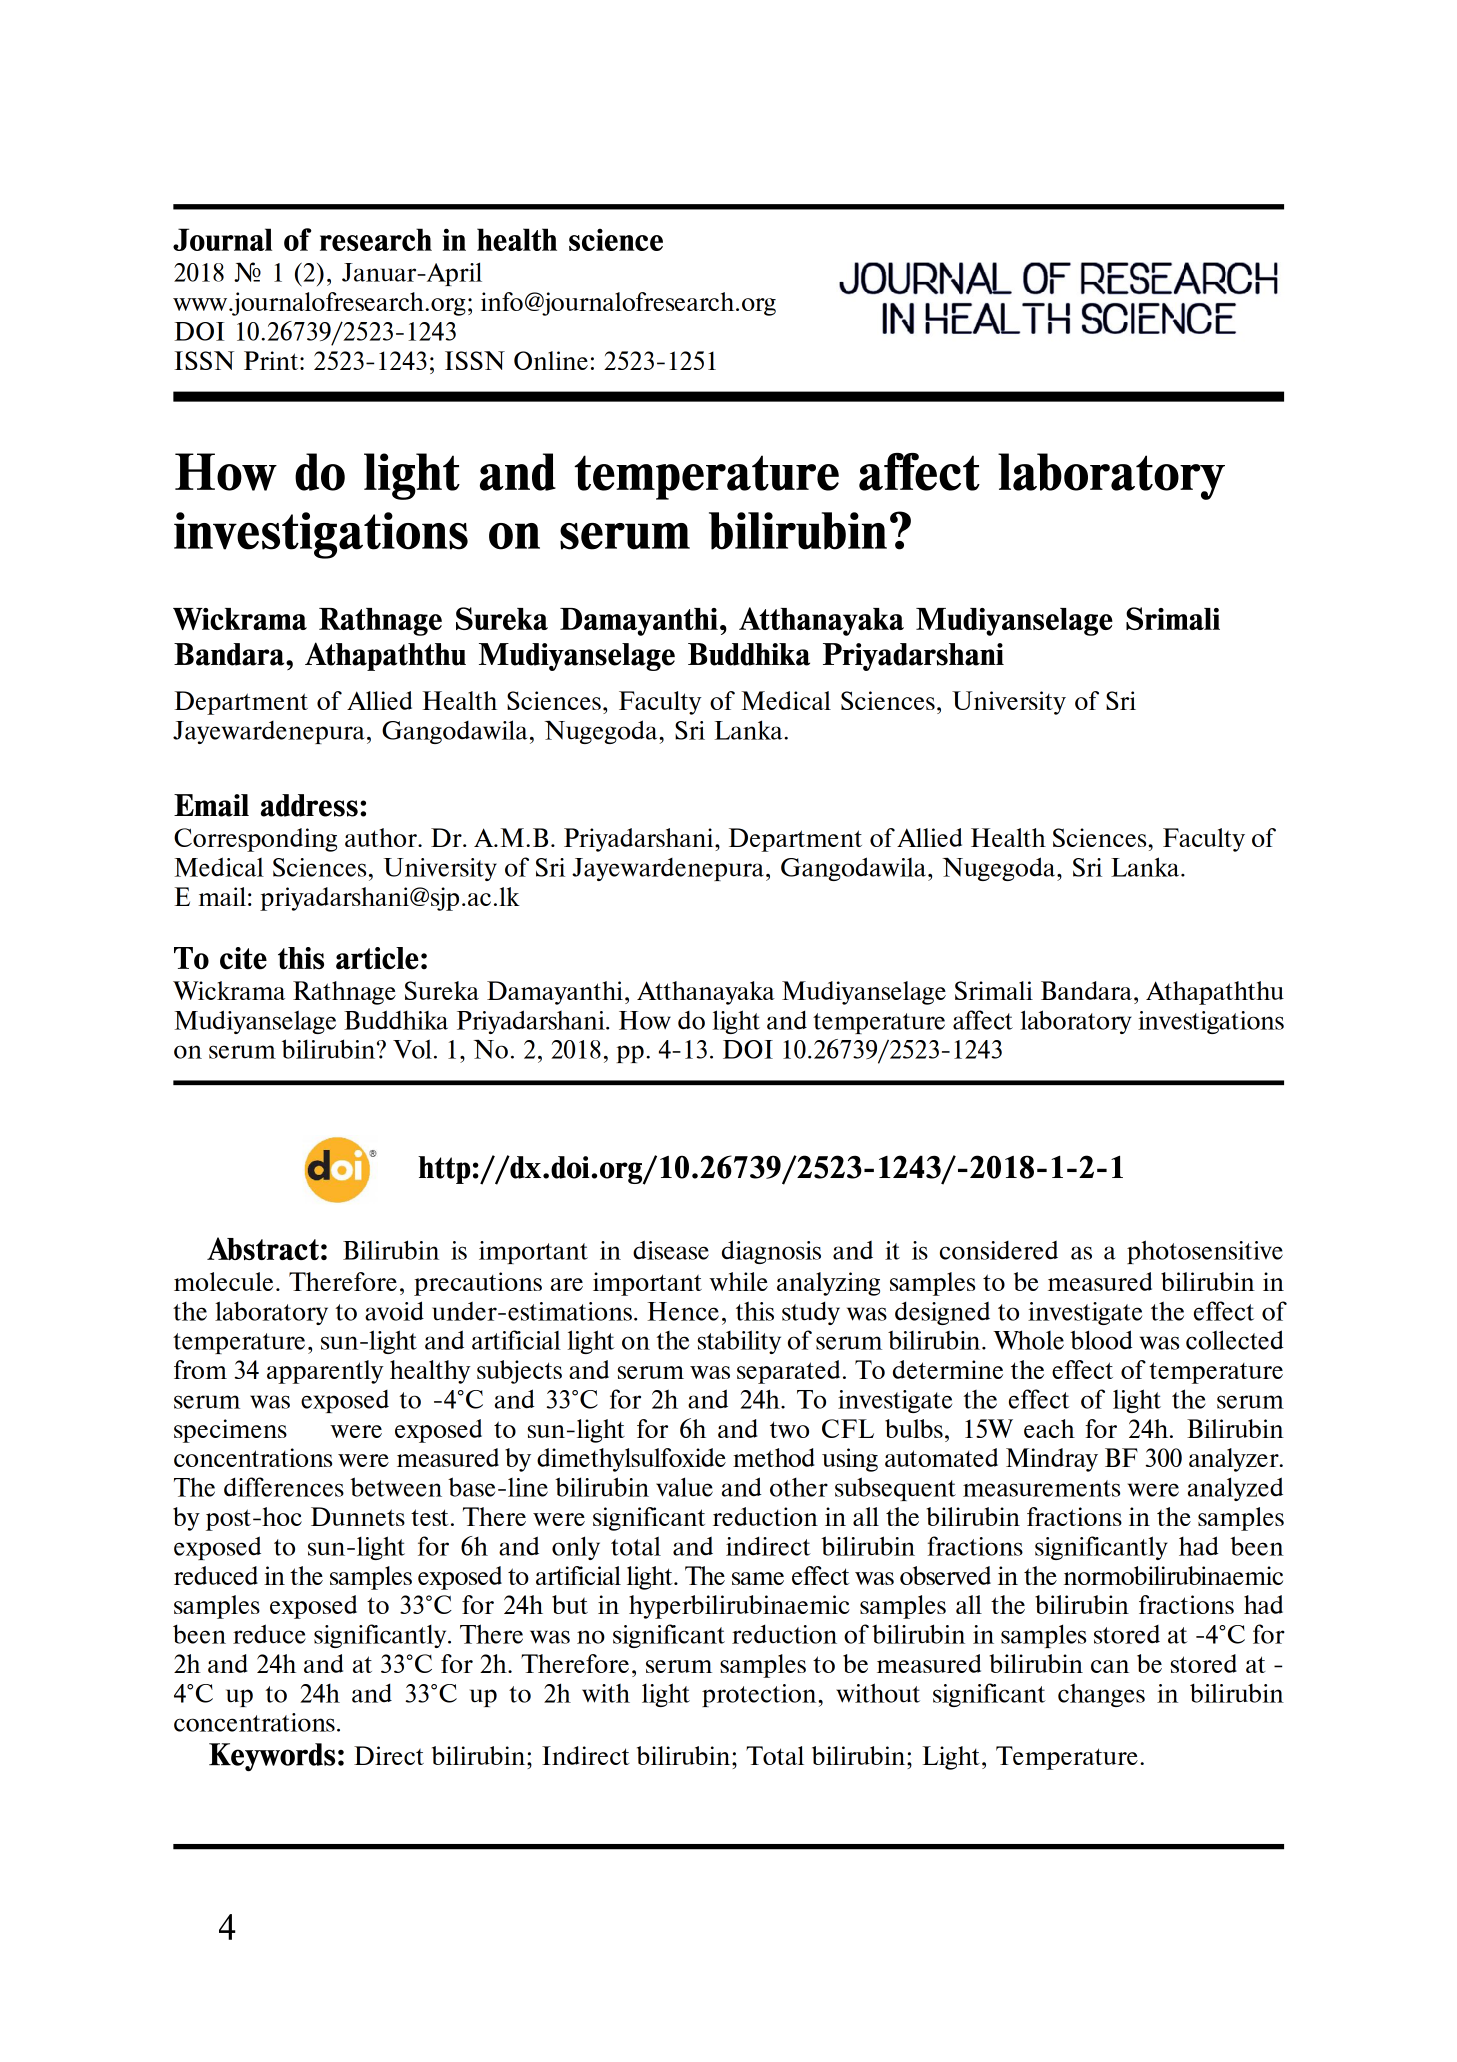  I want to click on photosensitive, so click(1205, 1252).
